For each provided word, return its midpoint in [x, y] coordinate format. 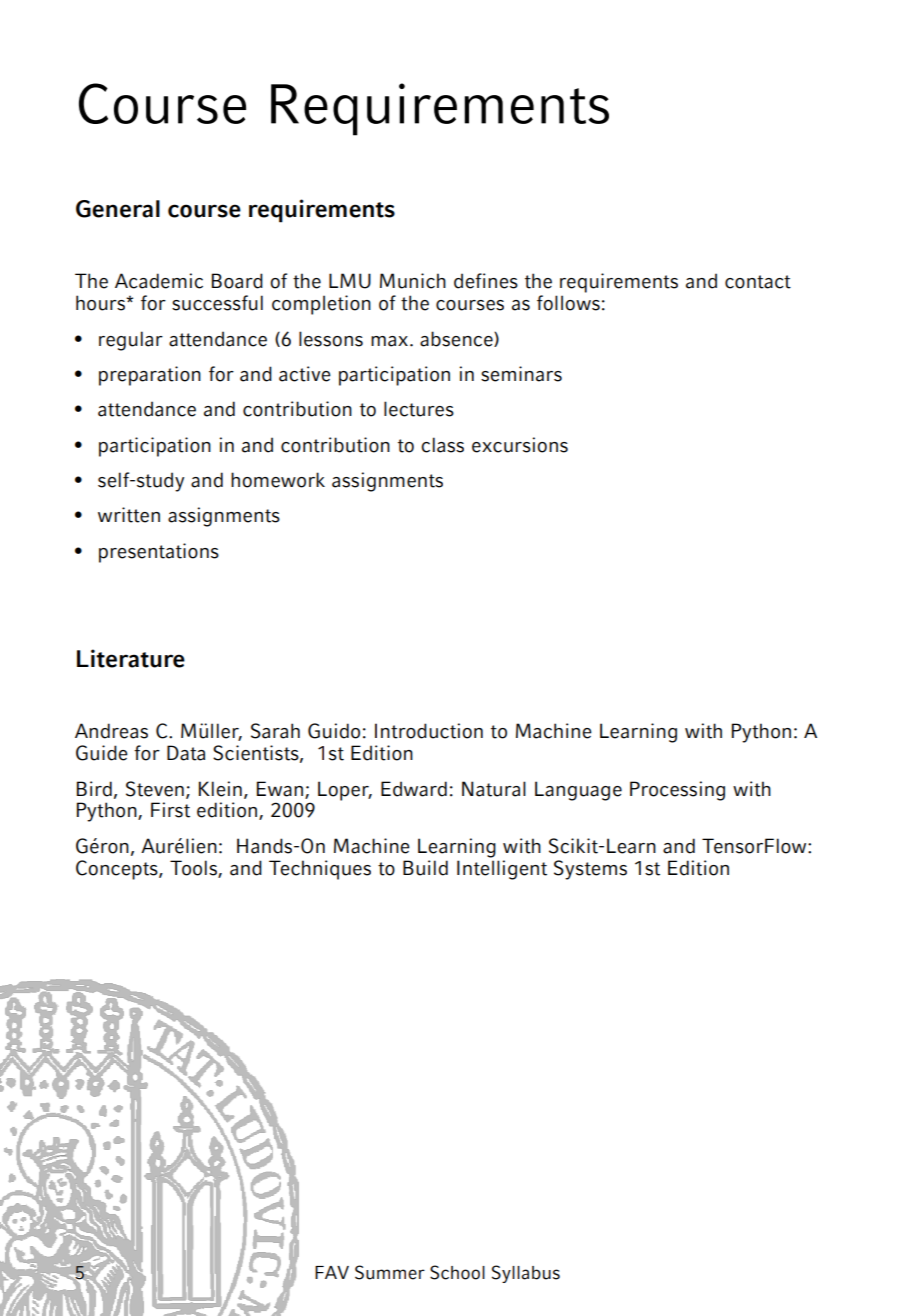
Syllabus [526, 1274]
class [442, 445]
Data [186, 753]
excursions [520, 445]
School [457, 1272]
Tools [194, 868]
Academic [159, 281]
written [129, 515]
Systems [590, 870]
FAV [332, 1272]
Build [425, 868]
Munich [413, 281]
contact [758, 282]
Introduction [429, 731]
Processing [677, 791]
